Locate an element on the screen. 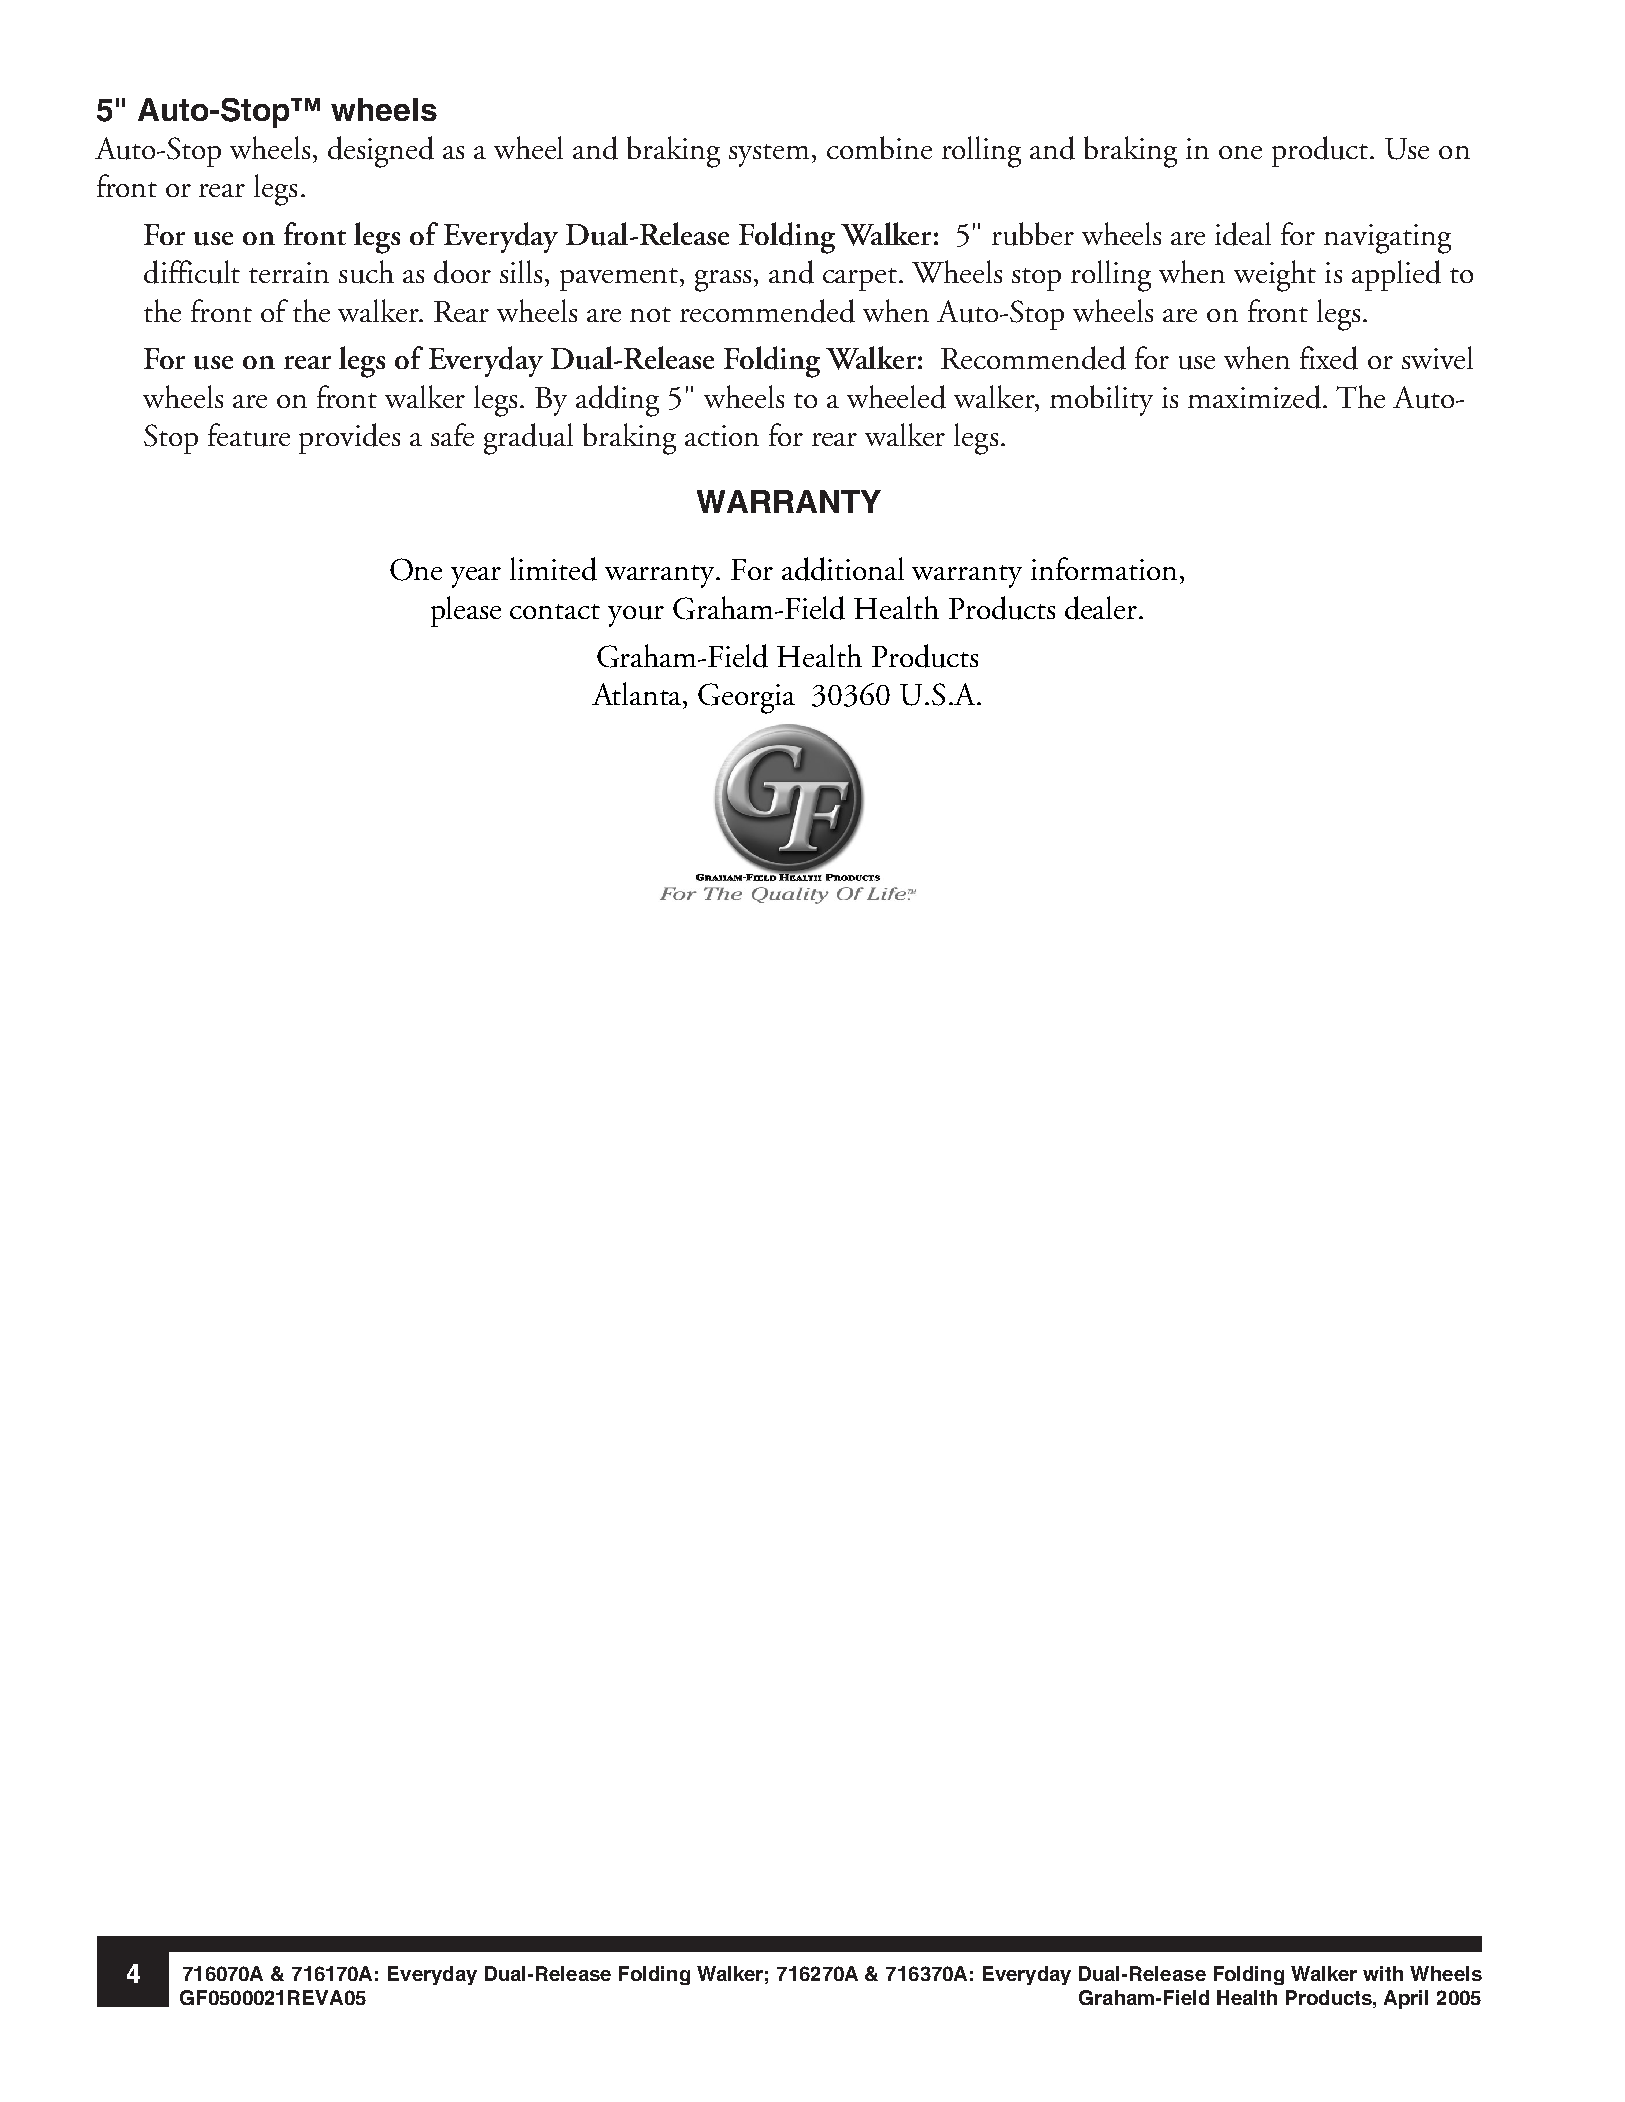 The width and height of the screenshot is (1625, 2102). dealer is located at coordinates (1102, 608).
